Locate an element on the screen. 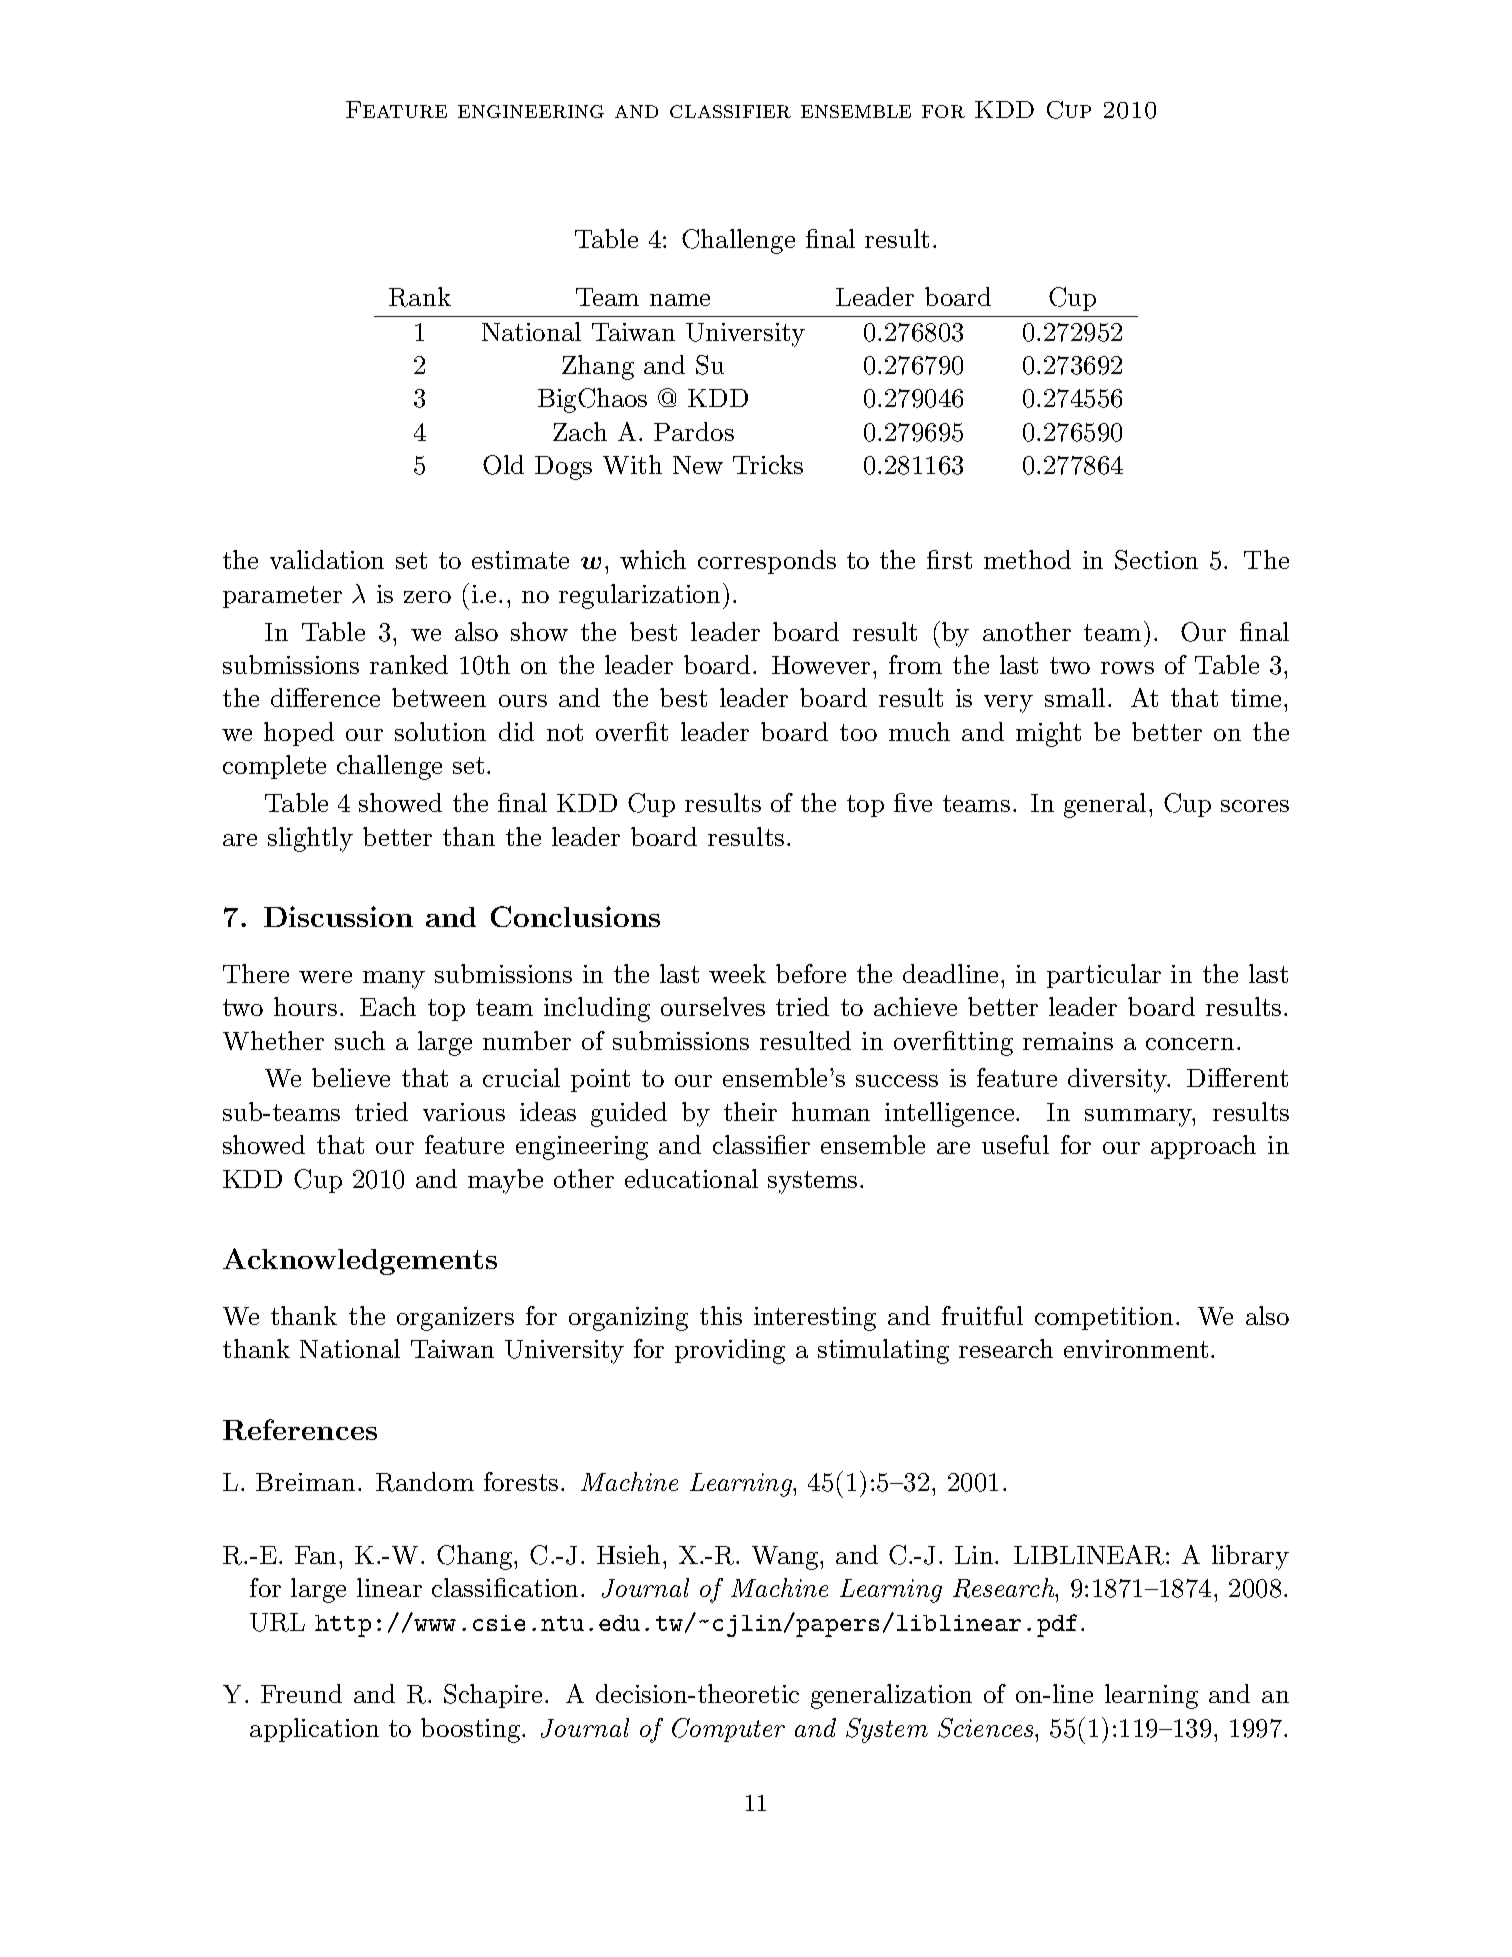 This screenshot has height=1957, width=1512. Each is located at coordinates (388, 1006).
